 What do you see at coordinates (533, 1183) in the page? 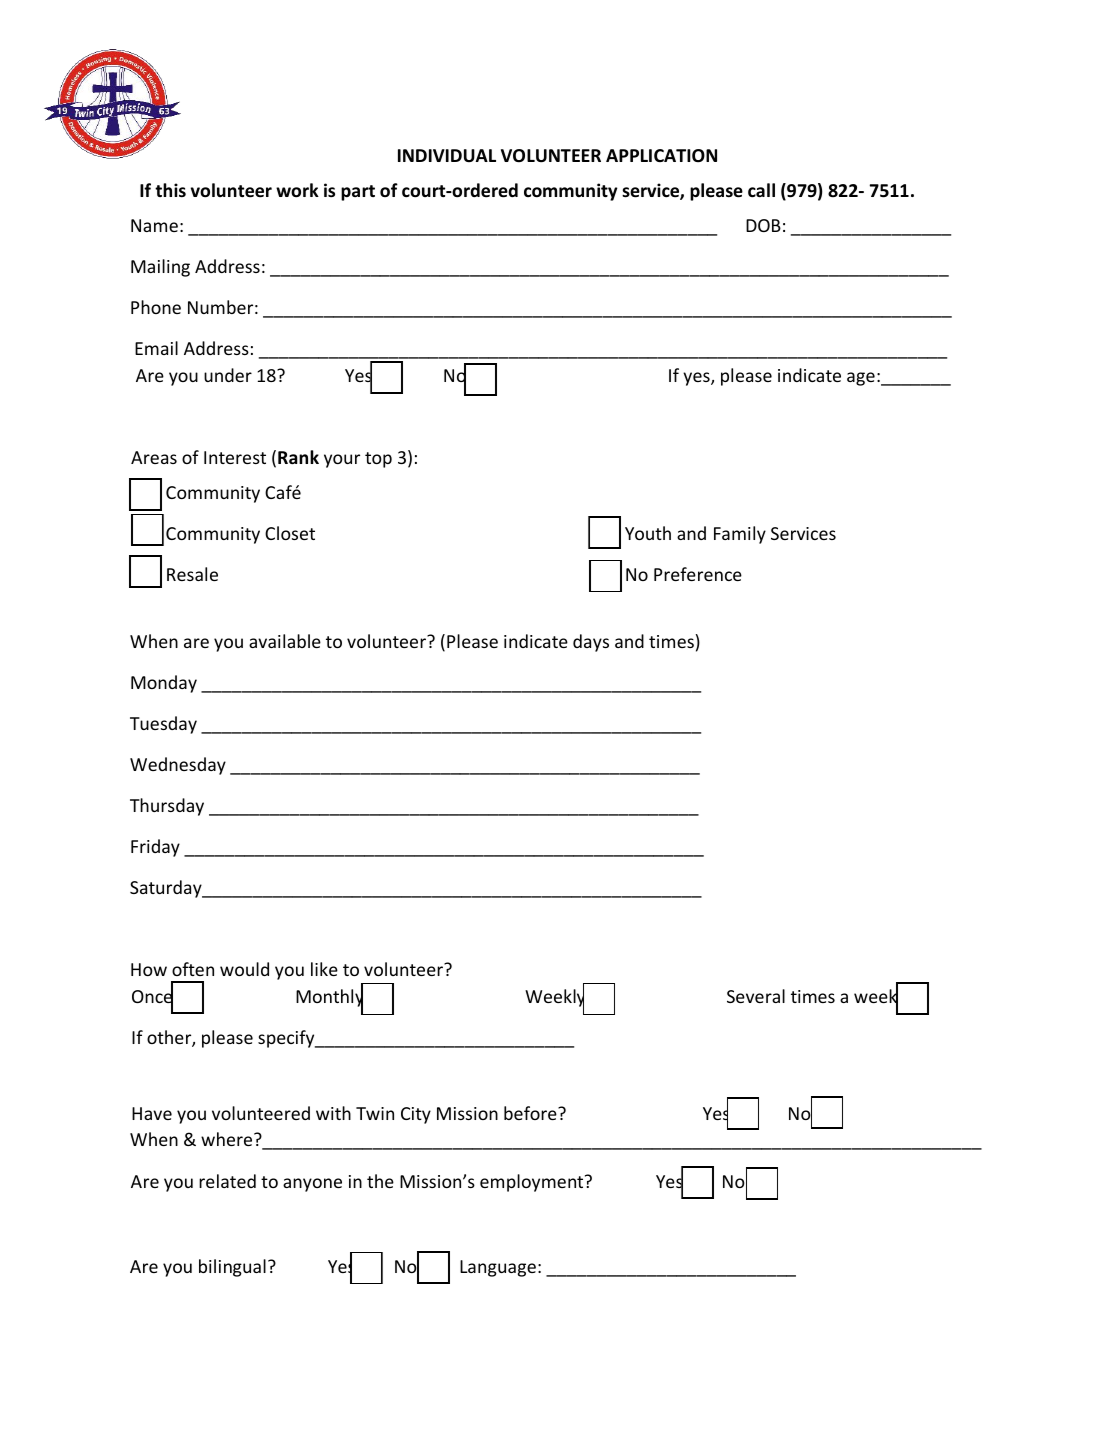
I see `employment` at bounding box center [533, 1183].
